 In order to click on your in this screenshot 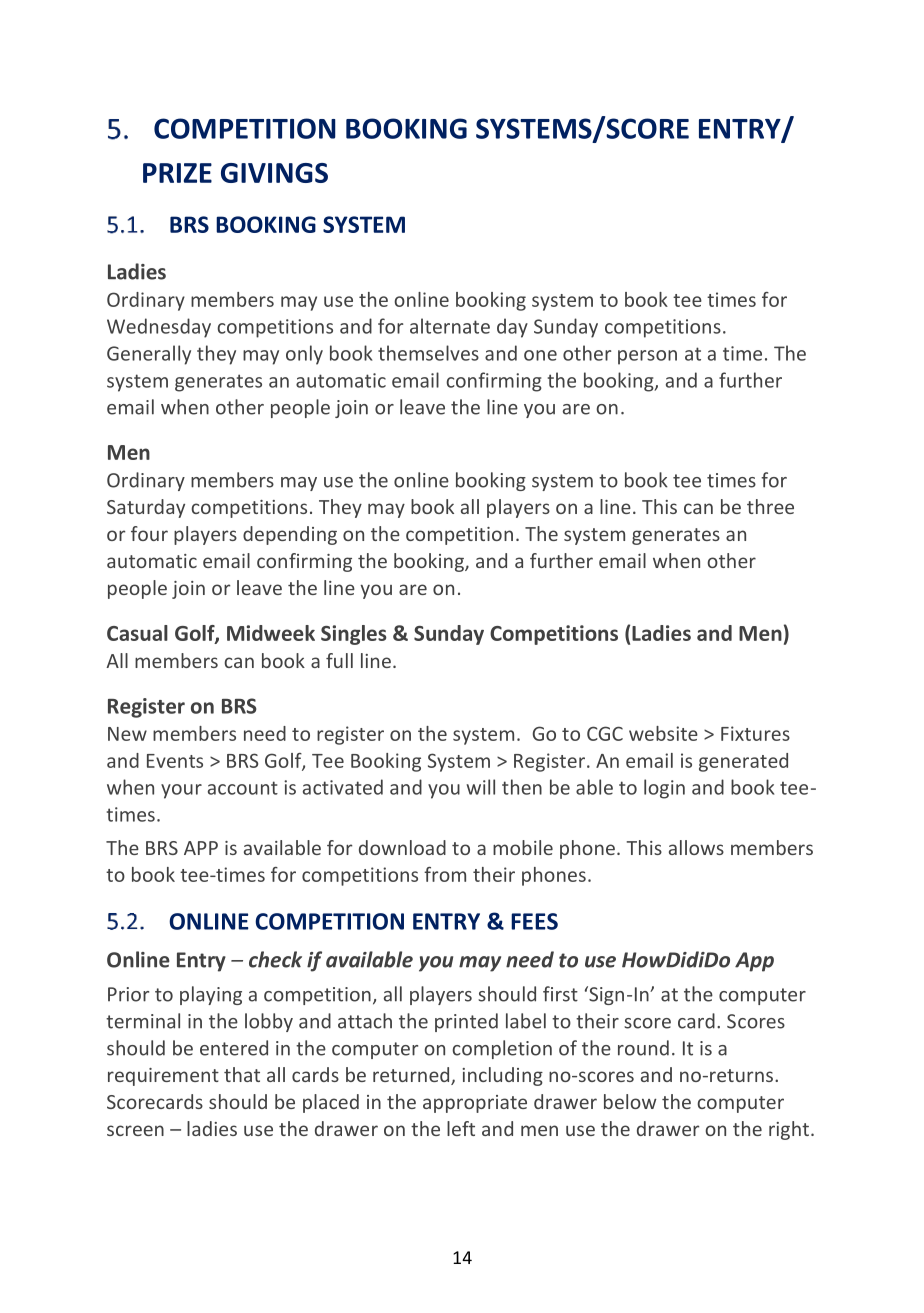, I will do `click(181, 791)`.
